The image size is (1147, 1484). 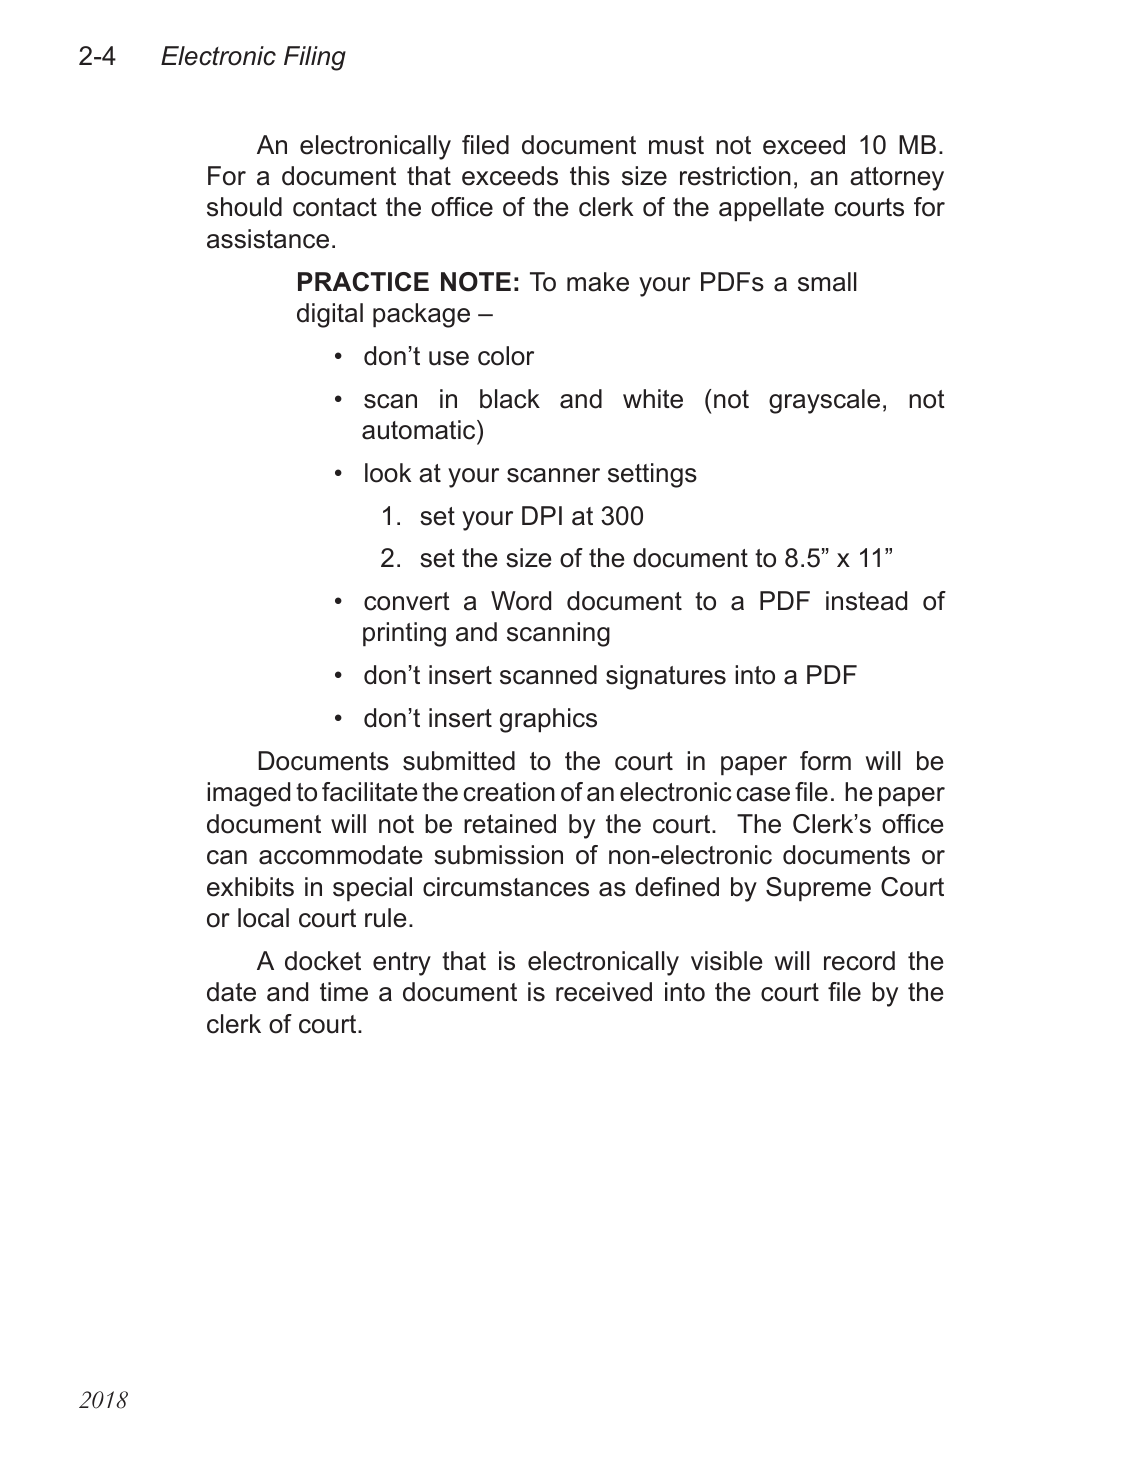 I want to click on record, so click(x=859, y=961).
